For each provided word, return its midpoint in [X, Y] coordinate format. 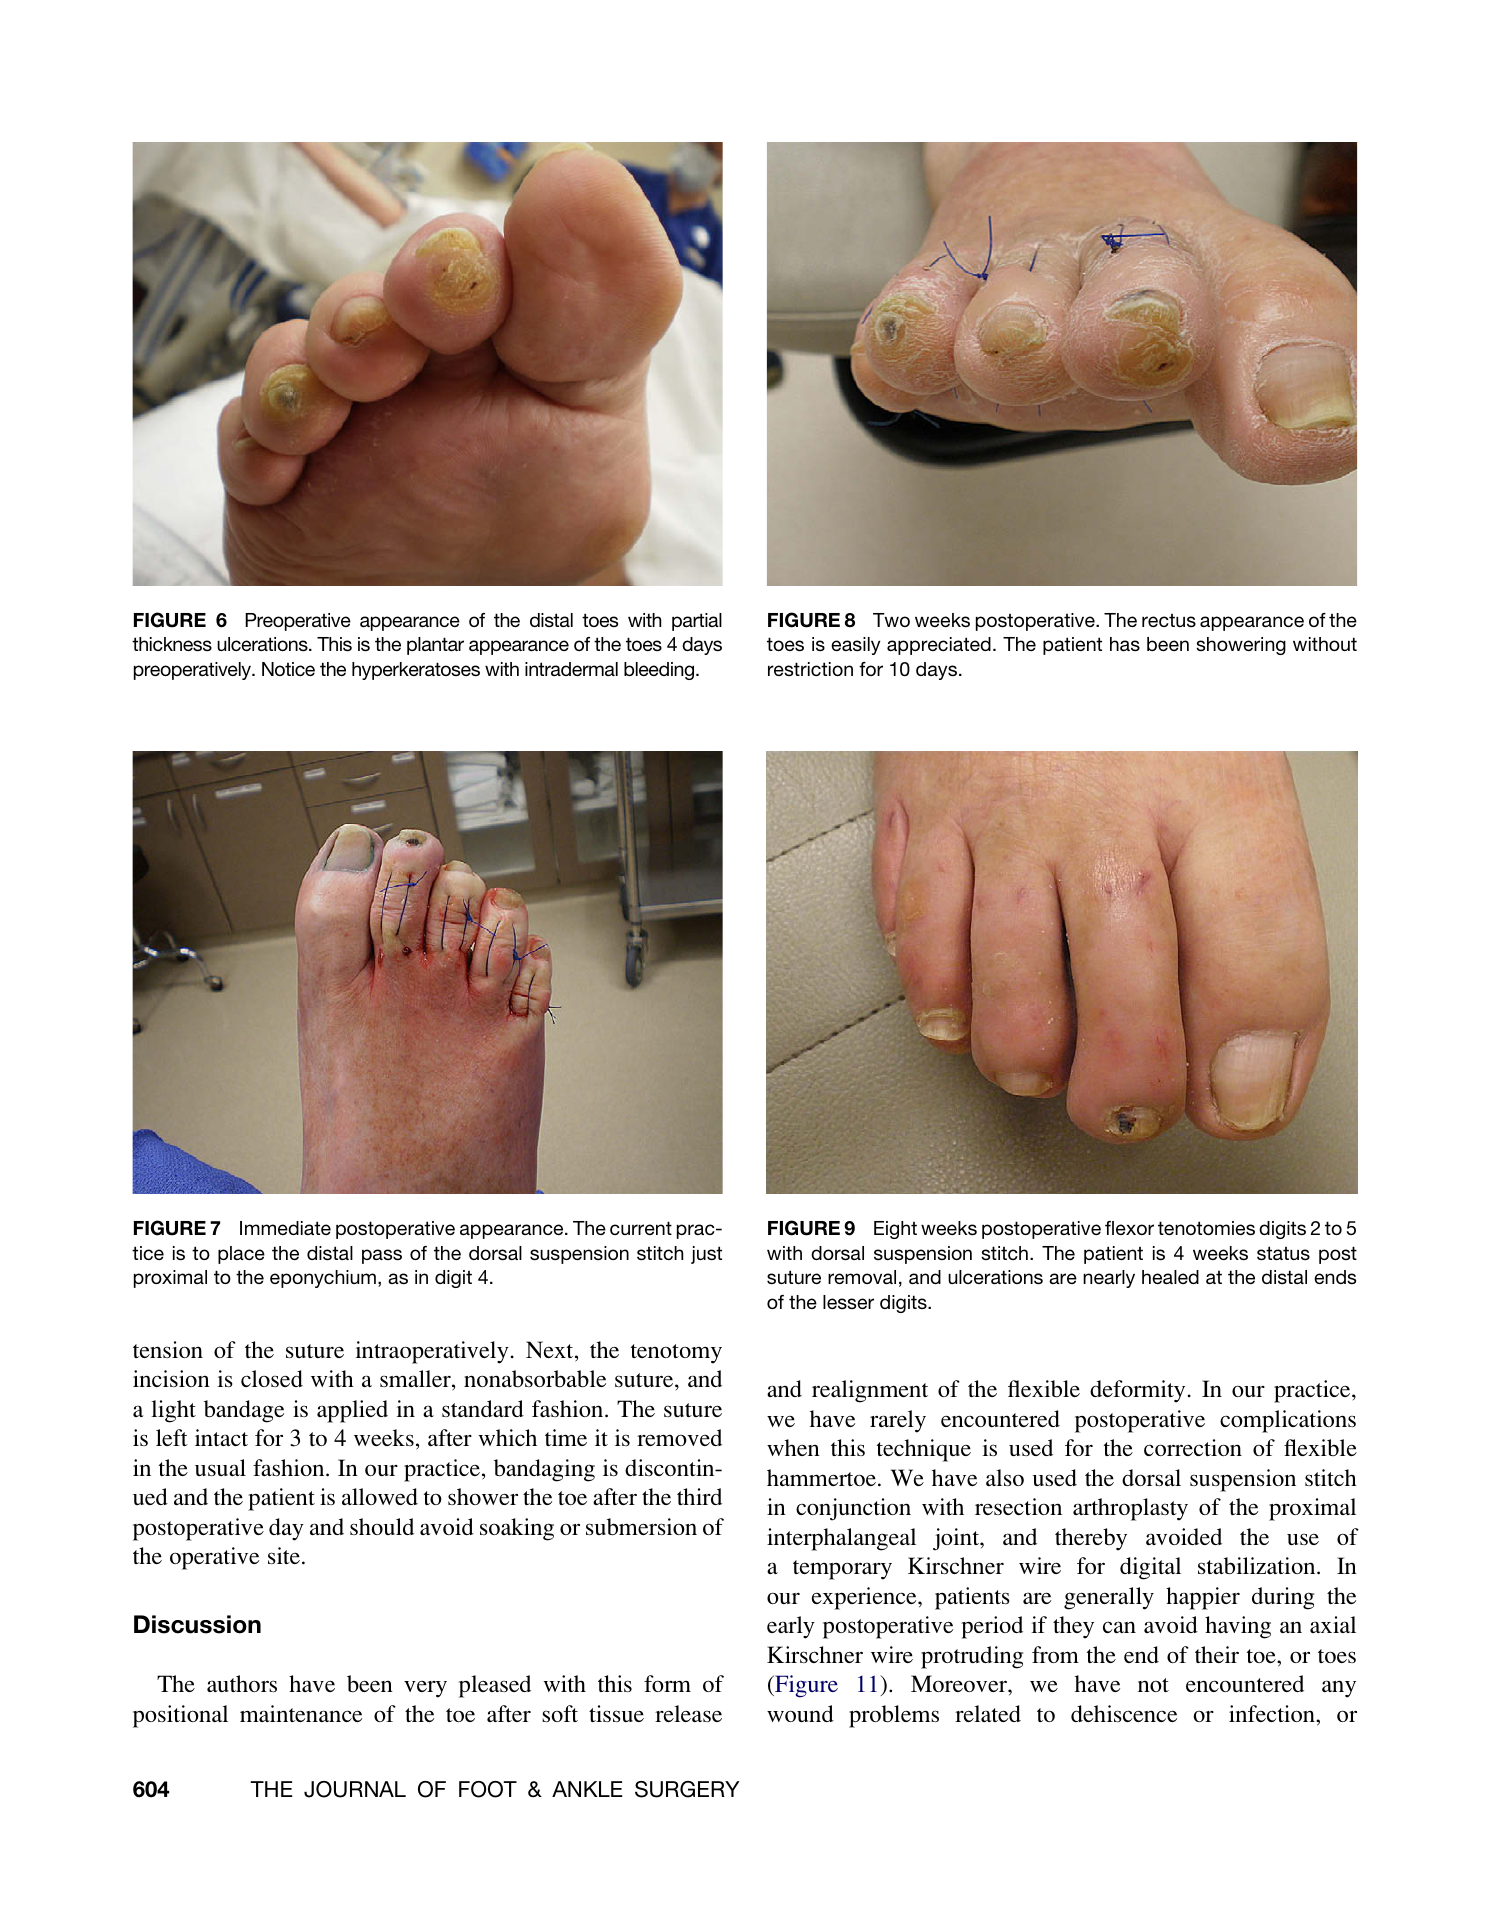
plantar [435, 646]
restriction [810, 669]
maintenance [301, 1713]
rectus [1169, 620]
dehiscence [1124, 1713]
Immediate [285, 1228]
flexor [1129, 1228]
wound [800, 1713]
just [706, 1255]
